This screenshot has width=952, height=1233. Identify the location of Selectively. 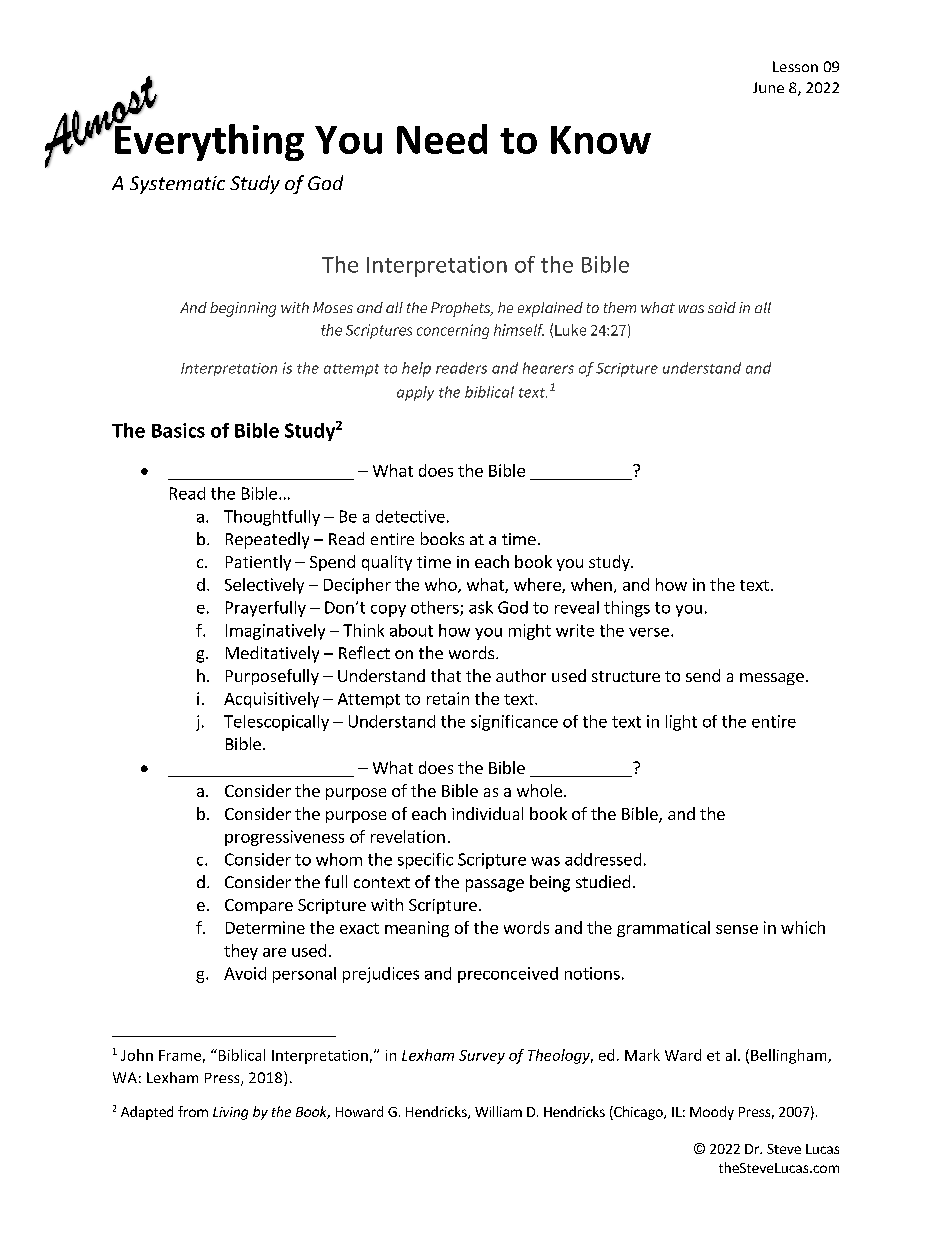
(264, 586).
